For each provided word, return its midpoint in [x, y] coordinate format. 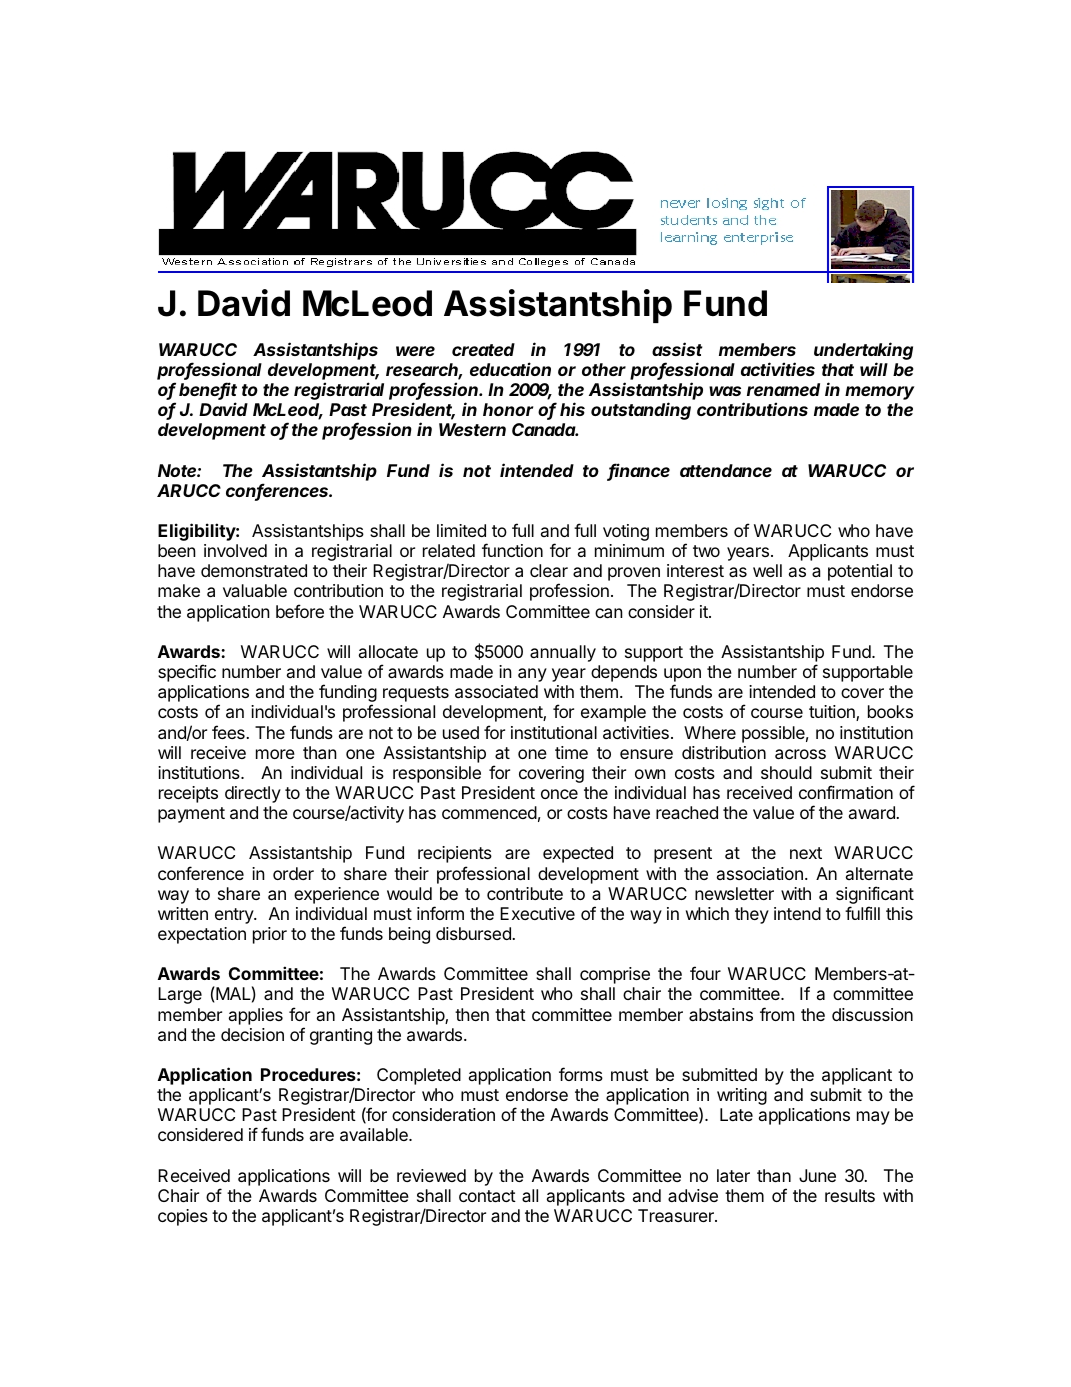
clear [549, 570]
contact [487, 1196]
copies [183, 1217]
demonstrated [254, 570]
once [559, 794]
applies [256, 1016]
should [786, 772]
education [510, 369]
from [777, 1014]
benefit [208, 390]
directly [253, 794]
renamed [783, 389]
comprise [615, 975]
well [767, 570]
